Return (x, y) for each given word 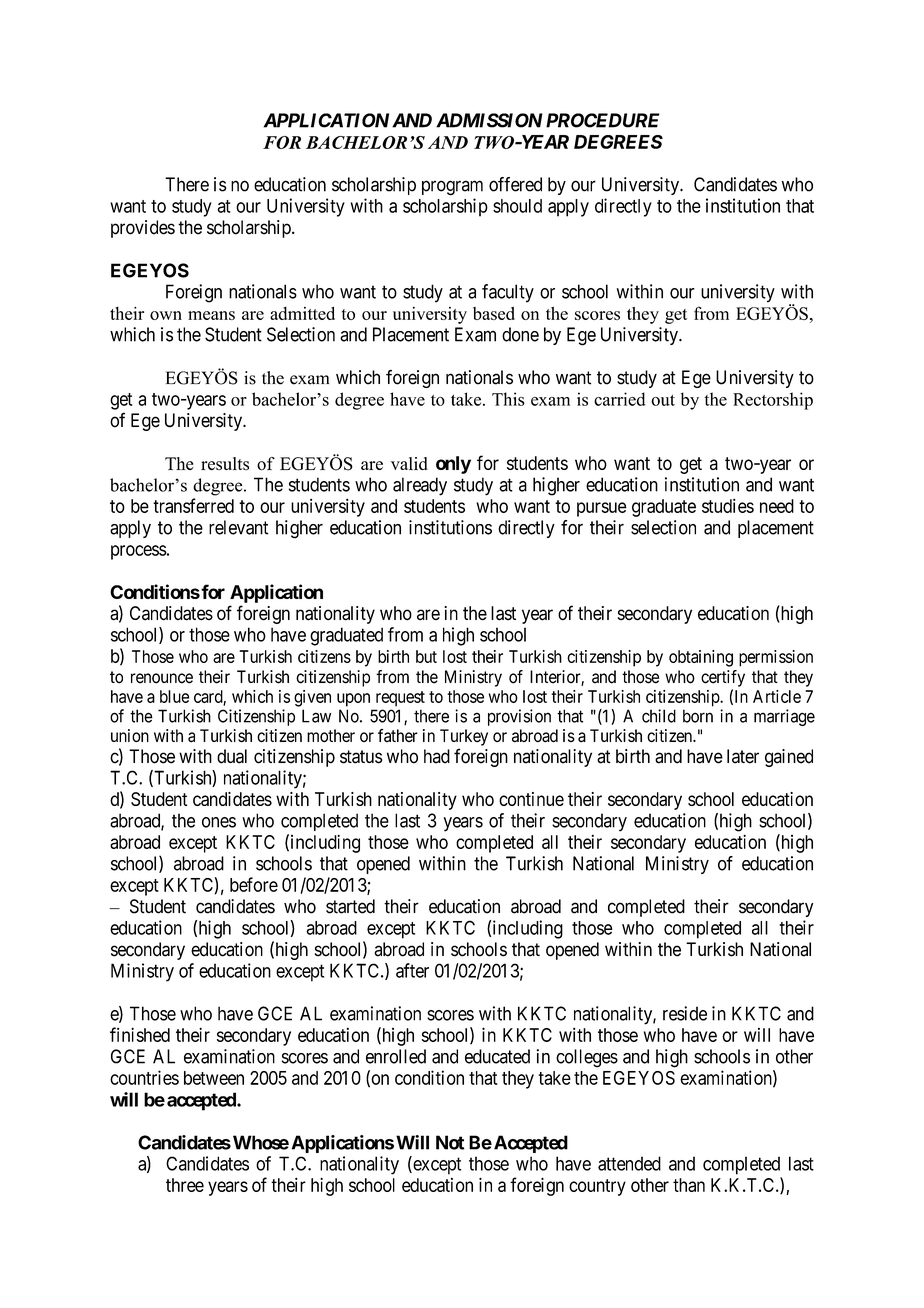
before (254, 884)
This (508, 399)
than (689, 1185)
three (185, 1185)
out (663, 400)
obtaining (701, 658)
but (426, 656)
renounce (162, 678)
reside (685, 1013)
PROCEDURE (603, 120)
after (412, 970)
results (225, 464)
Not (450, 1142)
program (452, 188)
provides (143, 229)
